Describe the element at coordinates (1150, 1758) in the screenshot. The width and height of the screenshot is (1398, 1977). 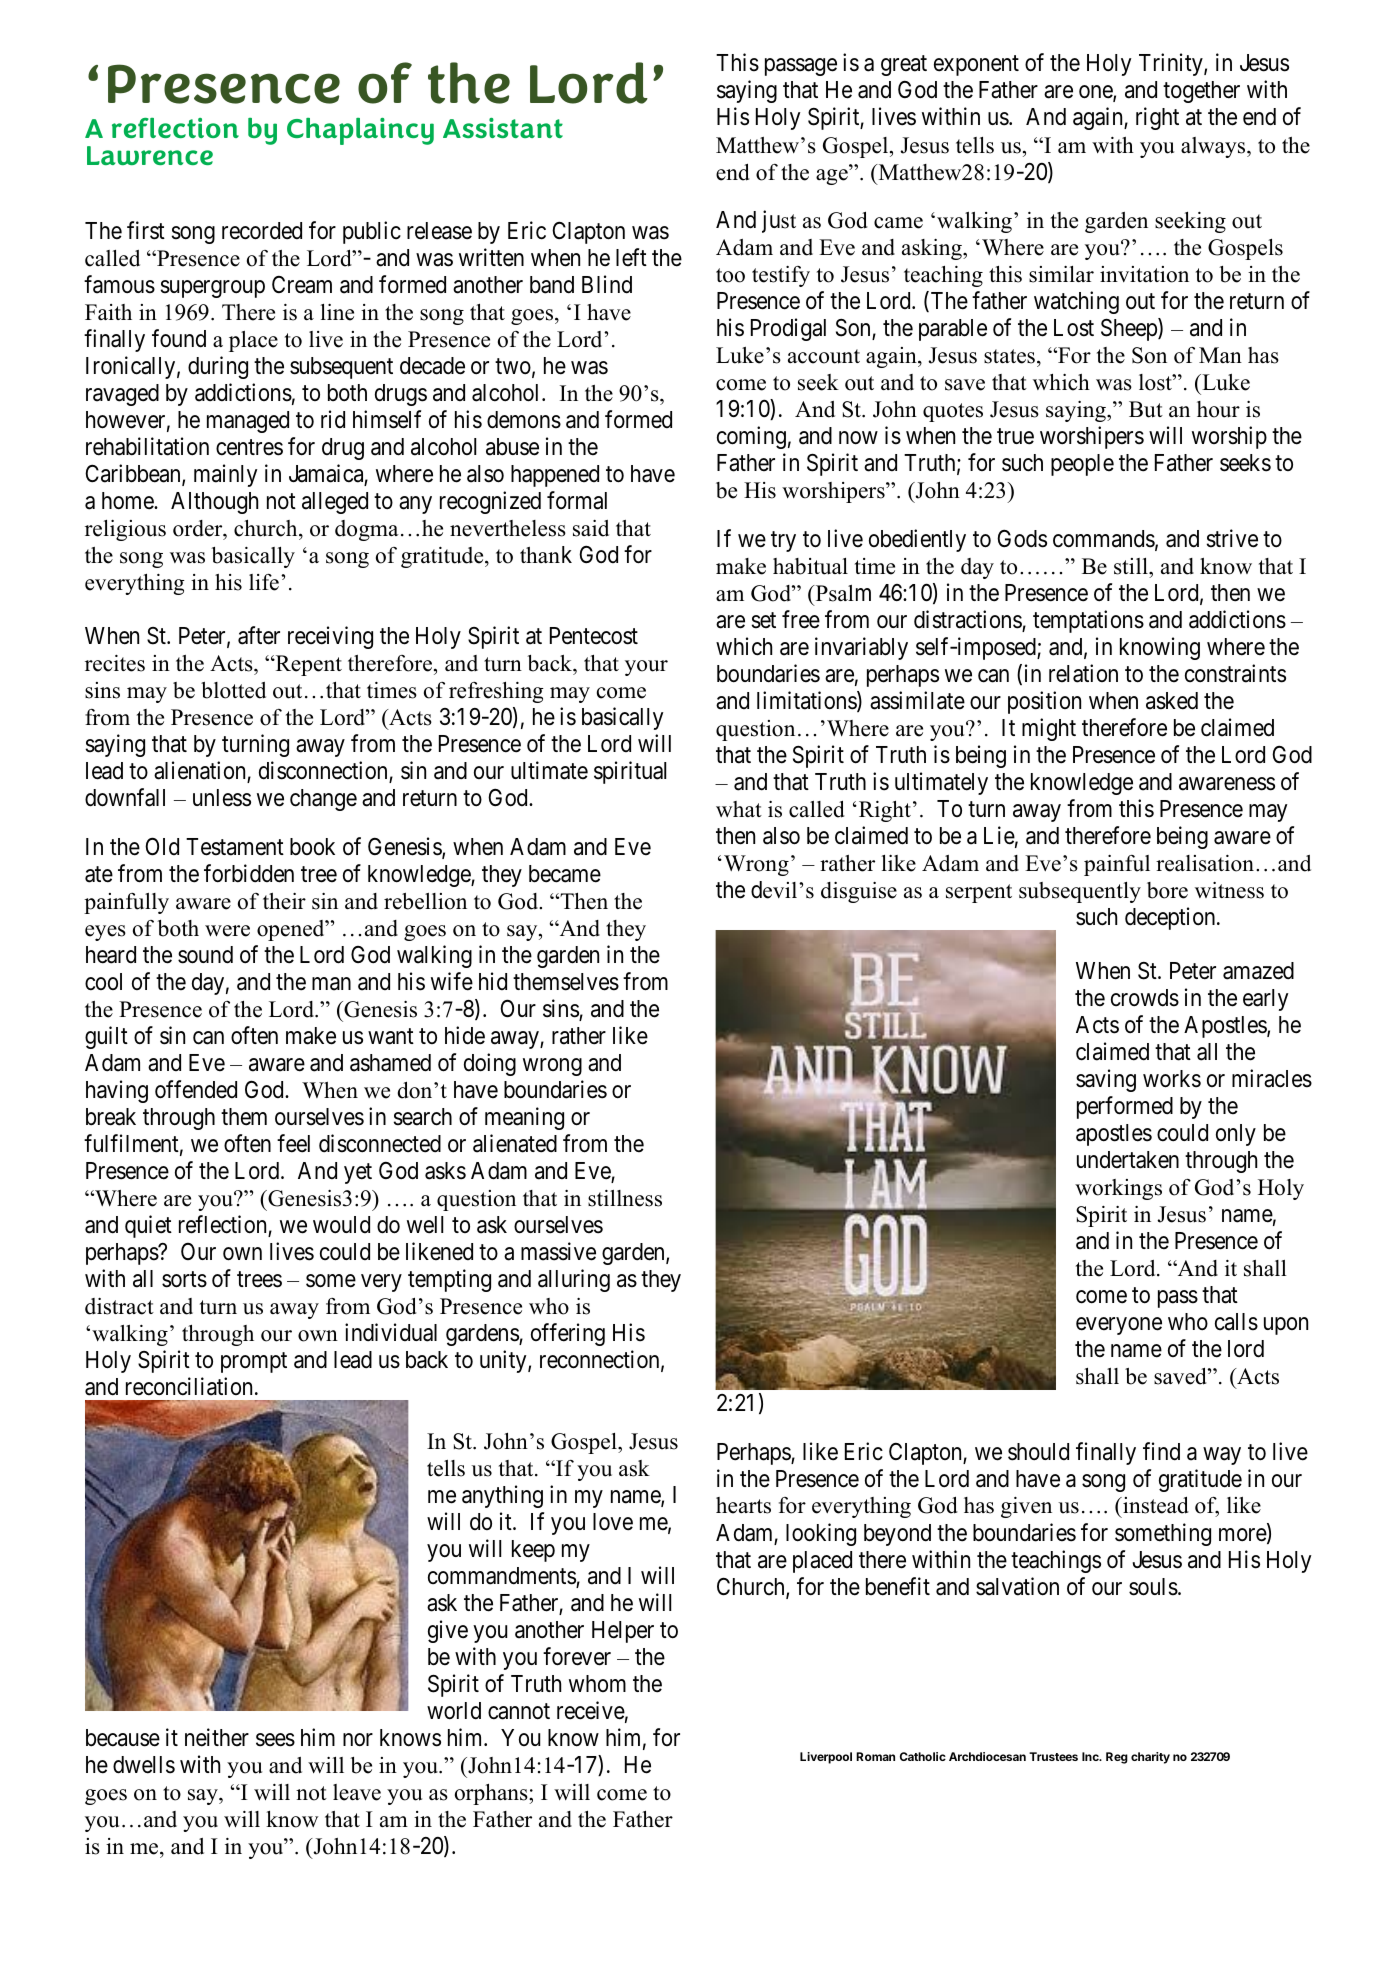
I see `charity` at that location.
